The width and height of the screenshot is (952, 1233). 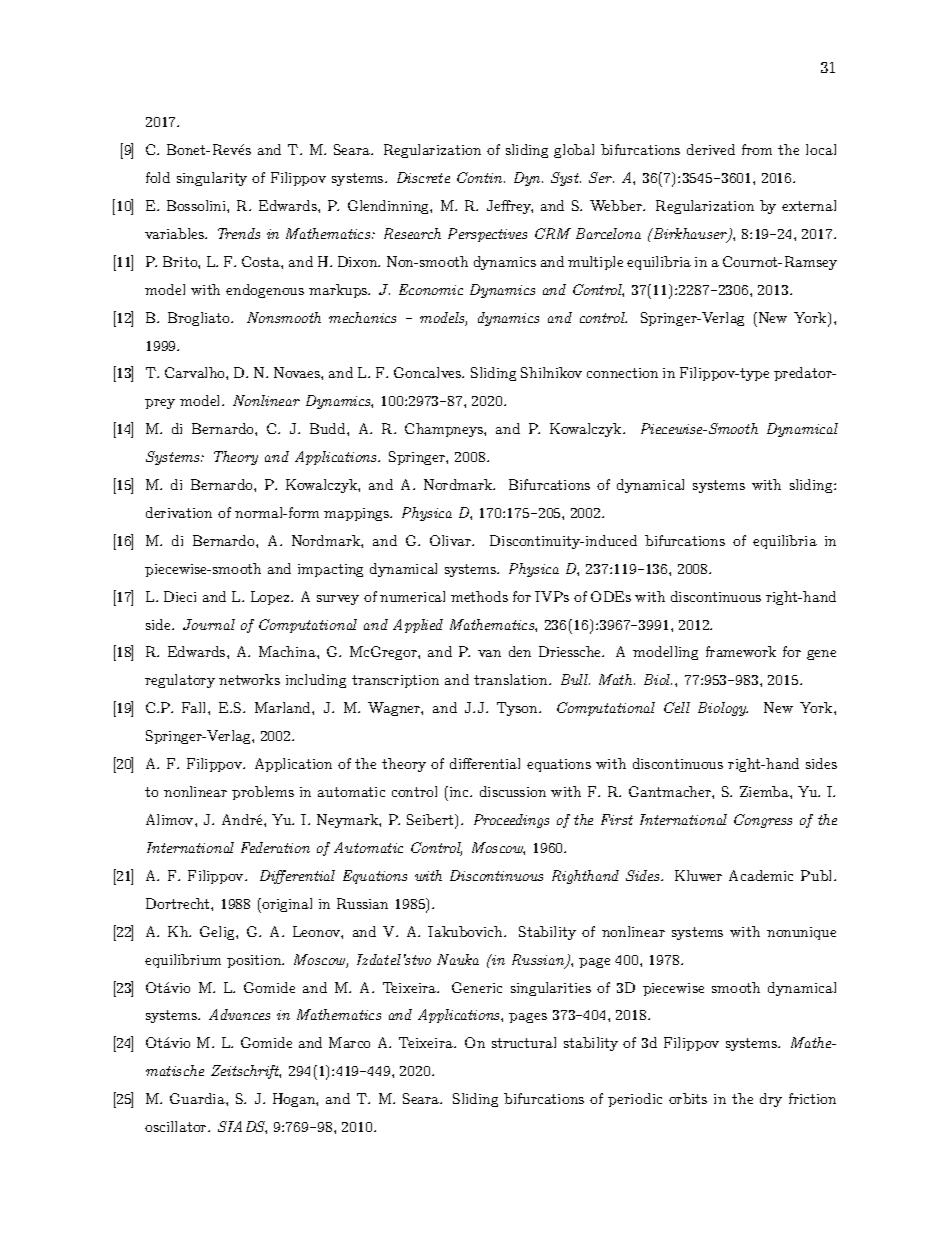 I want to click on den, so click(x=520, y=651).
